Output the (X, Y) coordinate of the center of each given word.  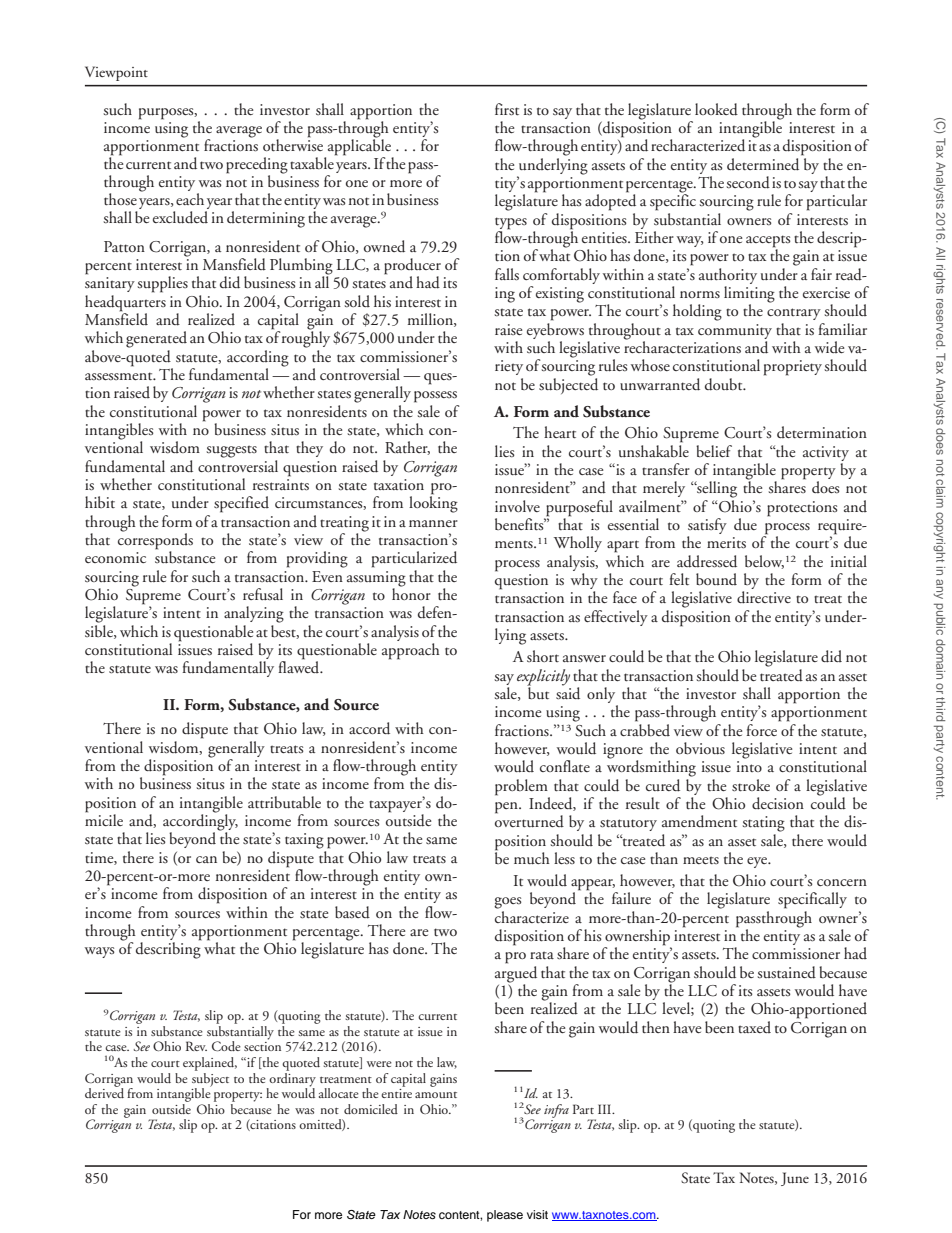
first (507, 109)
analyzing (254, 614)
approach (411, 651)
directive (764, 597)
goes (508, 903)
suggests (231, 452)
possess (435, 397)
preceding (257, 166)
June (795, 1179)
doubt (725, 384)
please (505, 1216)
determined (764, 163)
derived (104, 1092)
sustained (786, 972)
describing (169, 949)
